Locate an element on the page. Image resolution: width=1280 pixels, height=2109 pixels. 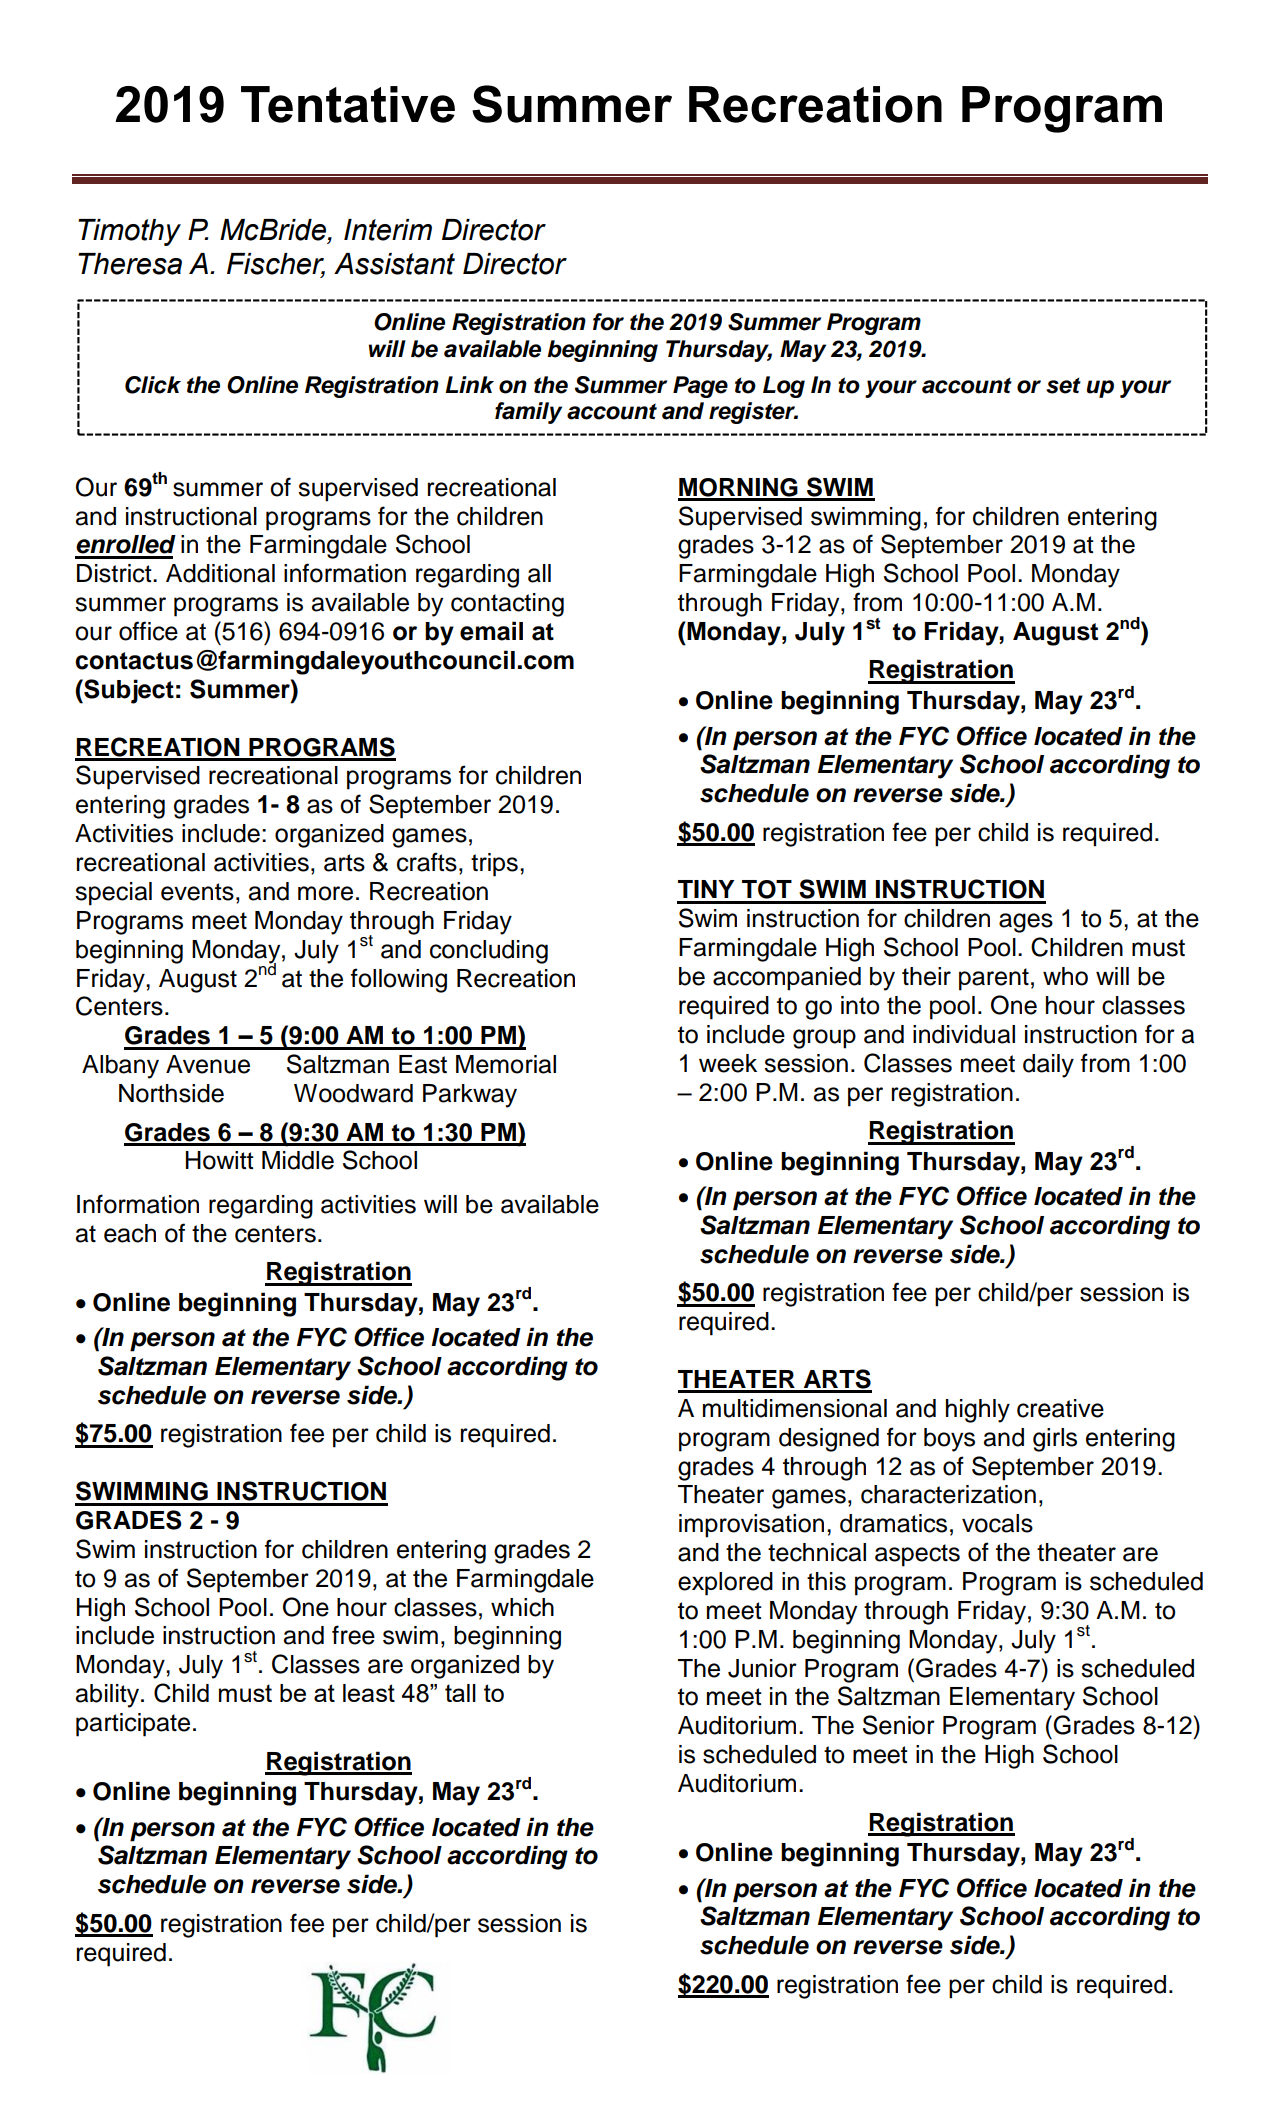
events is located at coordinates (197, 892).
